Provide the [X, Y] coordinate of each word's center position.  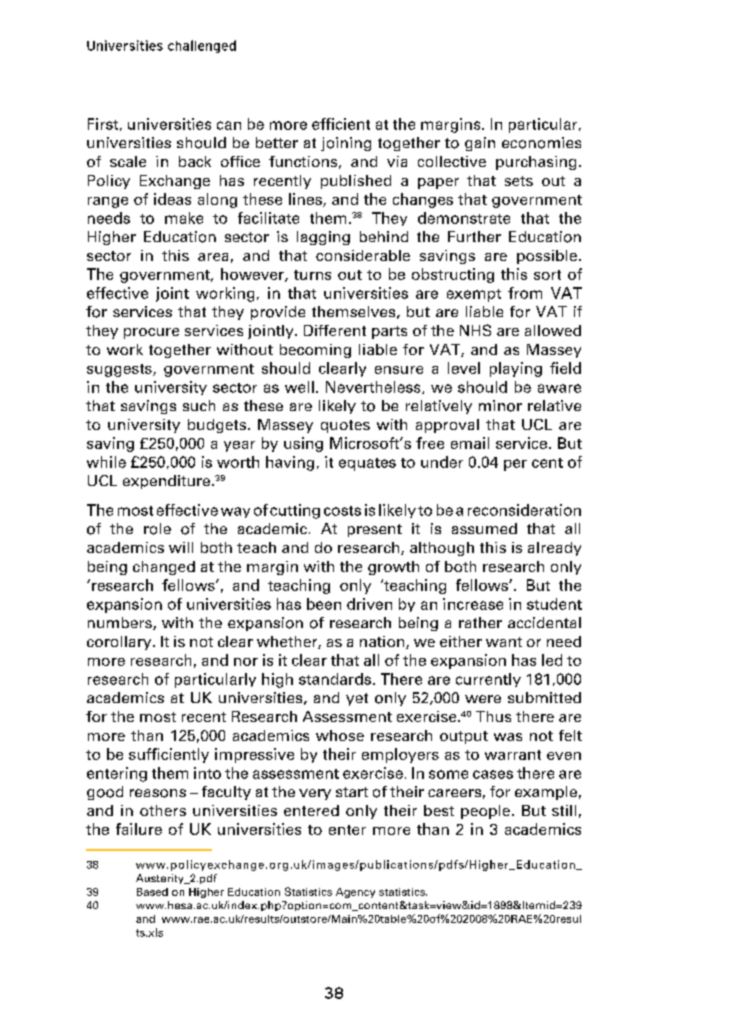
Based [152, 892]
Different [335, 330]
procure [151, 333]
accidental [544, 622]
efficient [341, 124]
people [485, 812]
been [324, 604]
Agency [355, 893]
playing [516, 369]
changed [164, 568]
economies [541, 143]
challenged [202, 46]
